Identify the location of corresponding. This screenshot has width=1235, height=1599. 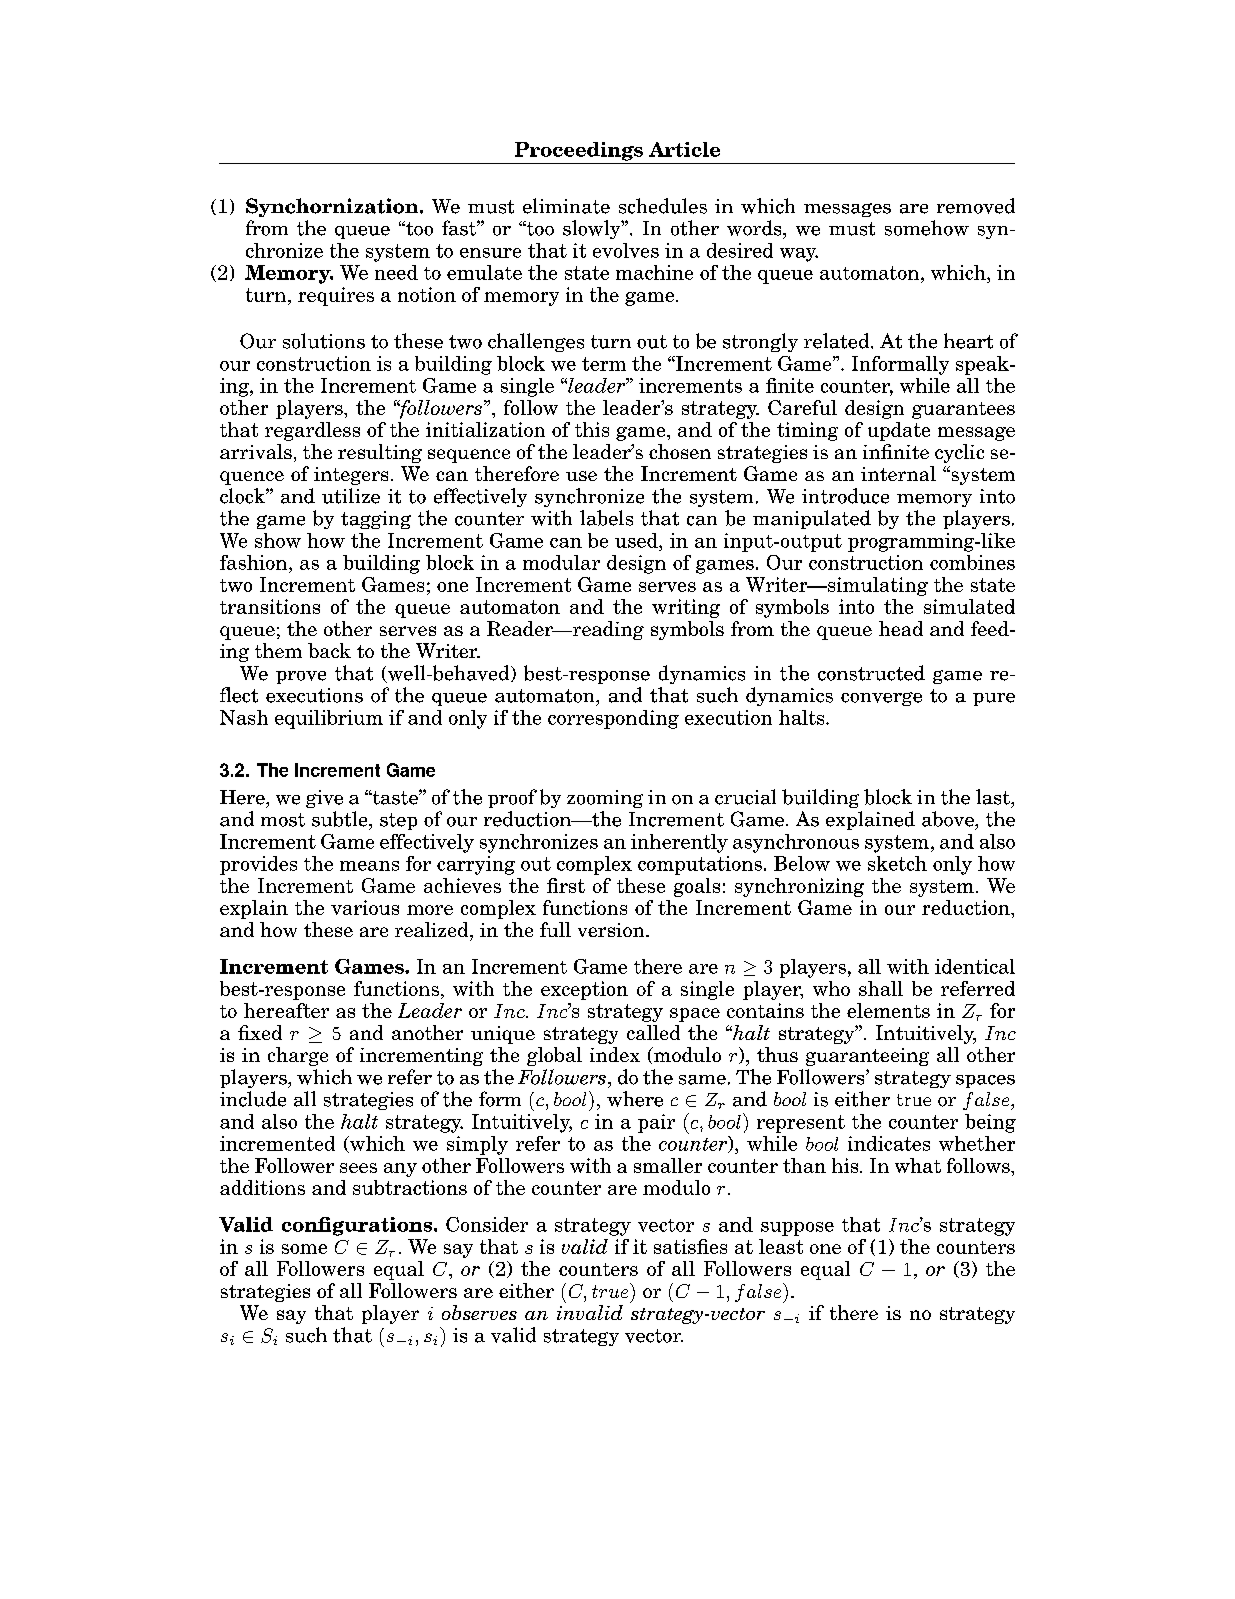
(613, 719).
